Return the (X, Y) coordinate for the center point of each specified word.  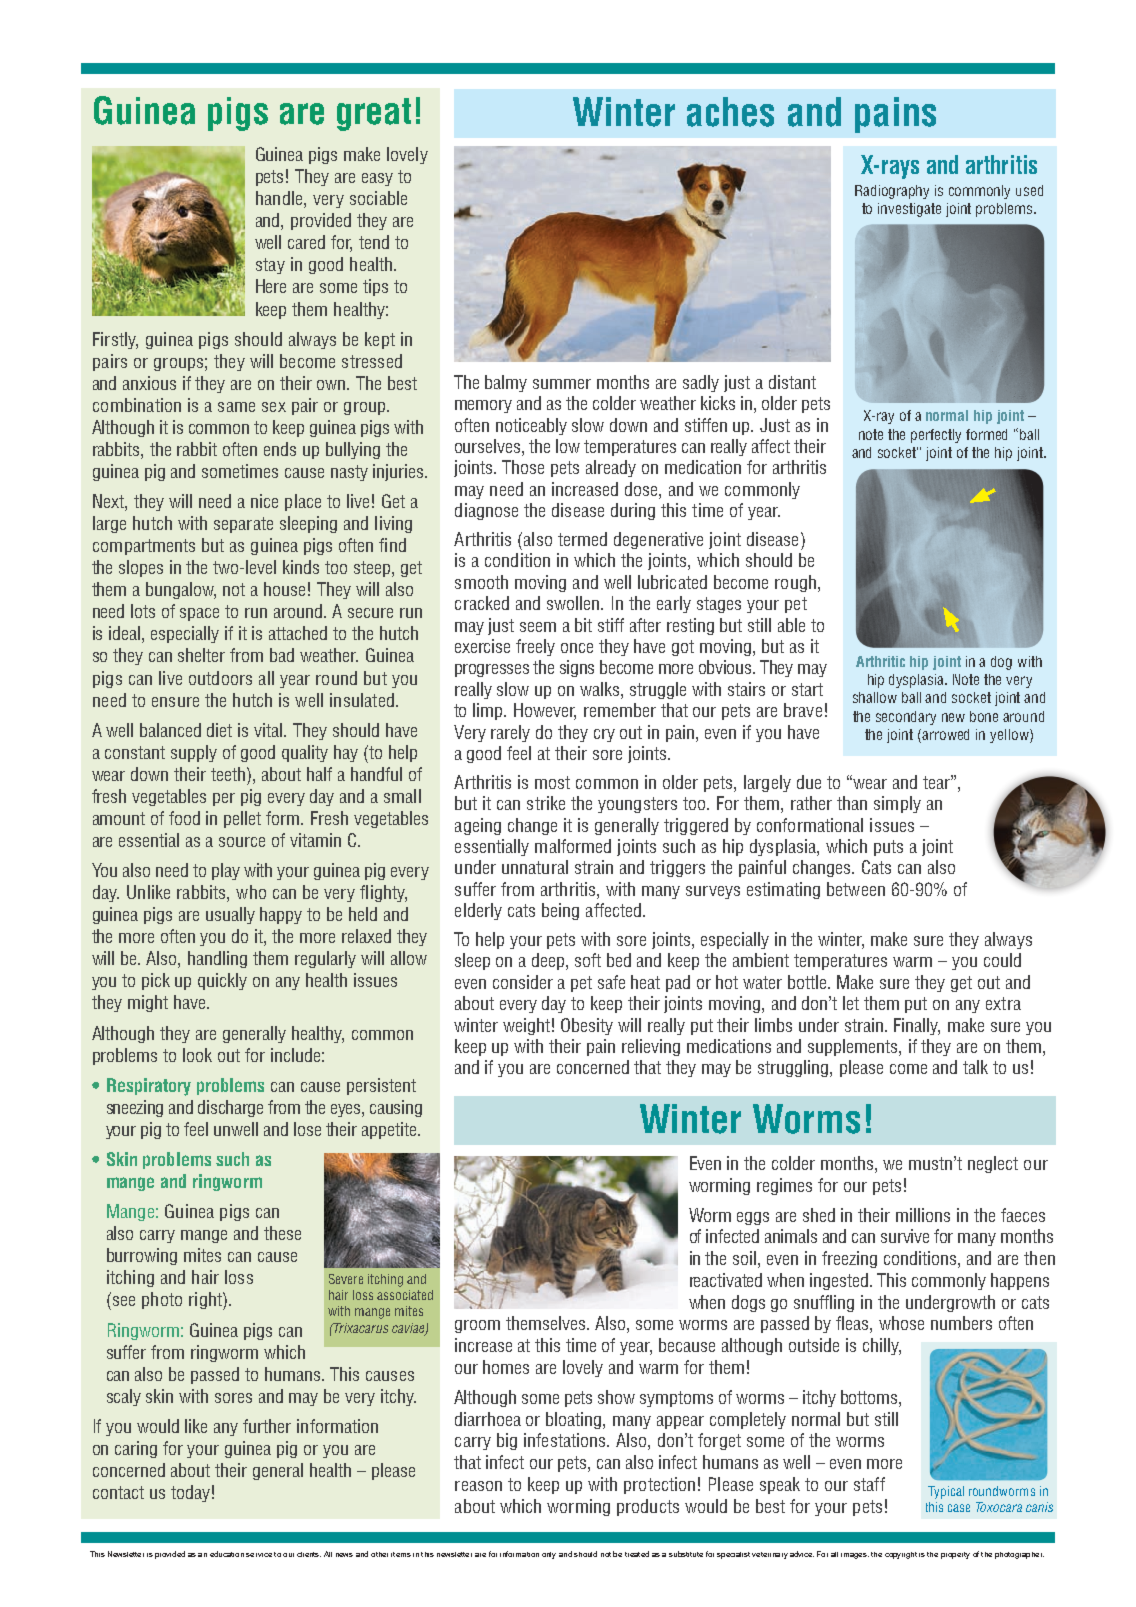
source (242, 842)
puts (888, 848)
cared (306, 242)
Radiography (892, 192)
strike (546, 803)
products (648, 1507)
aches (730, 112)
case (959, 1508)
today (190, 1493)
